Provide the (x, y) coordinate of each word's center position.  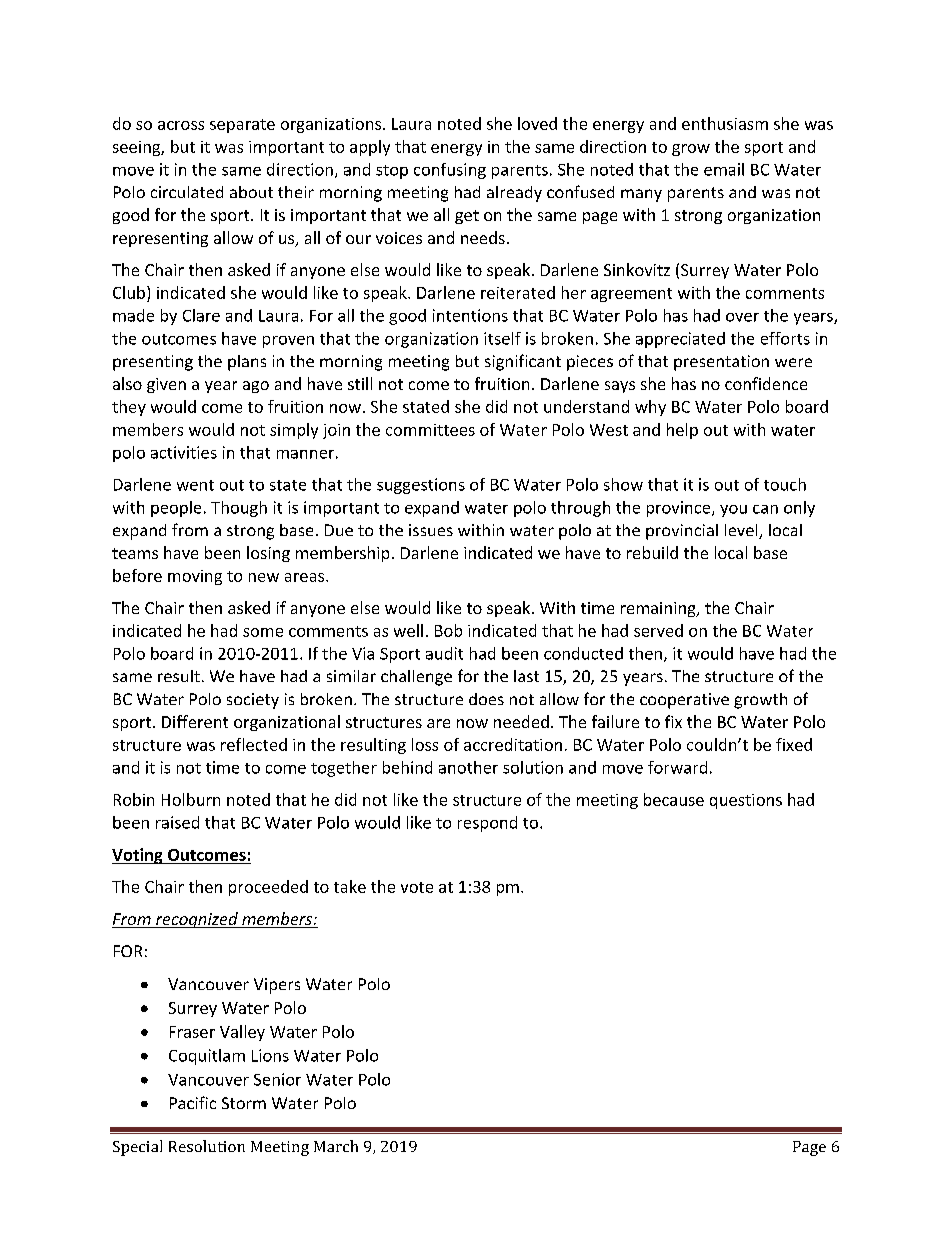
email (724, 169)
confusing (450, 171)
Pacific (193, 1102)
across (181, 125)
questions (746, 801)
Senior (277, 1079)
